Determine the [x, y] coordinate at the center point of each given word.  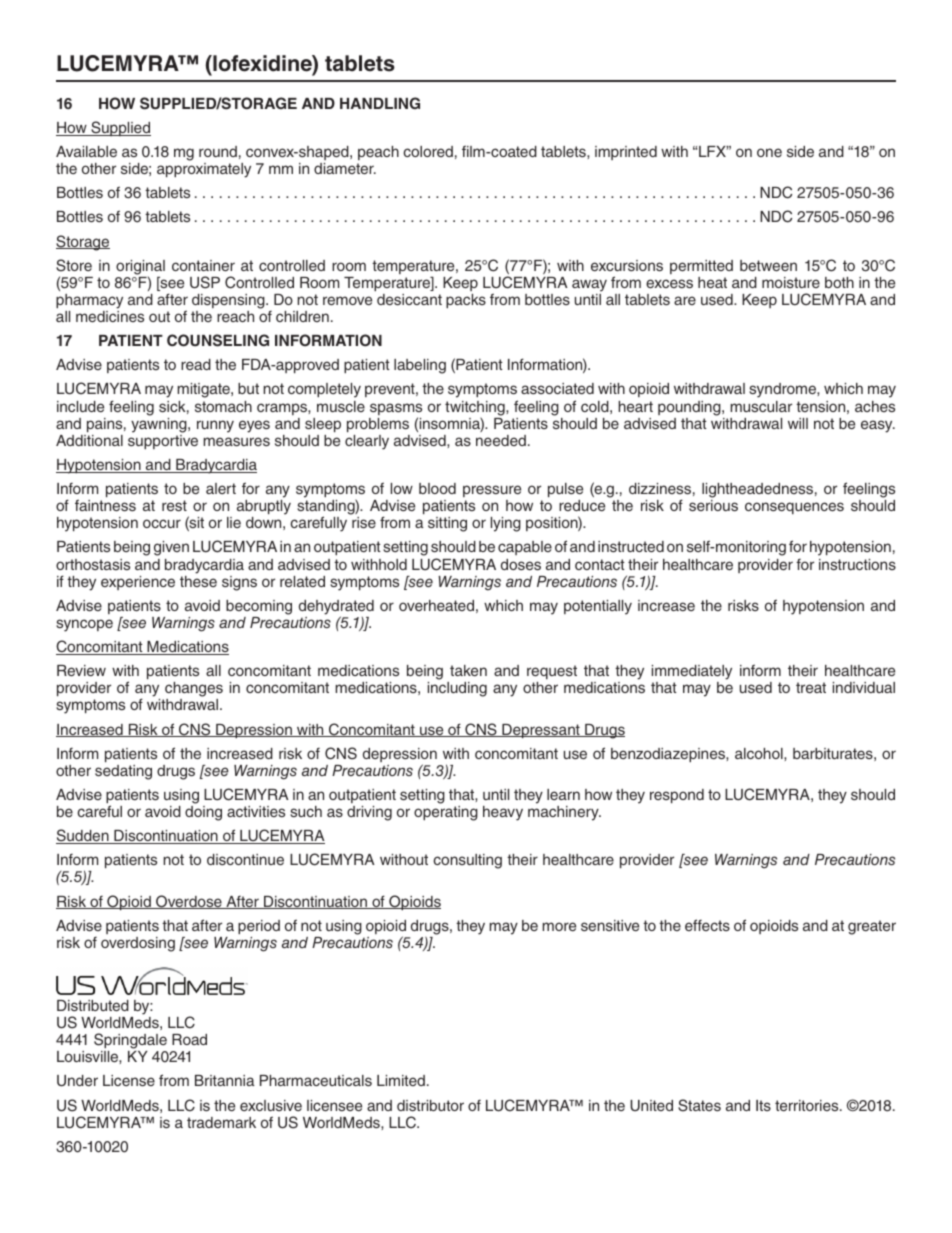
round [218, 151]
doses [521, 564]
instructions [857, 564]
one [769, 152]
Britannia [225, 1080]
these [198, 581]
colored [428, 151]
